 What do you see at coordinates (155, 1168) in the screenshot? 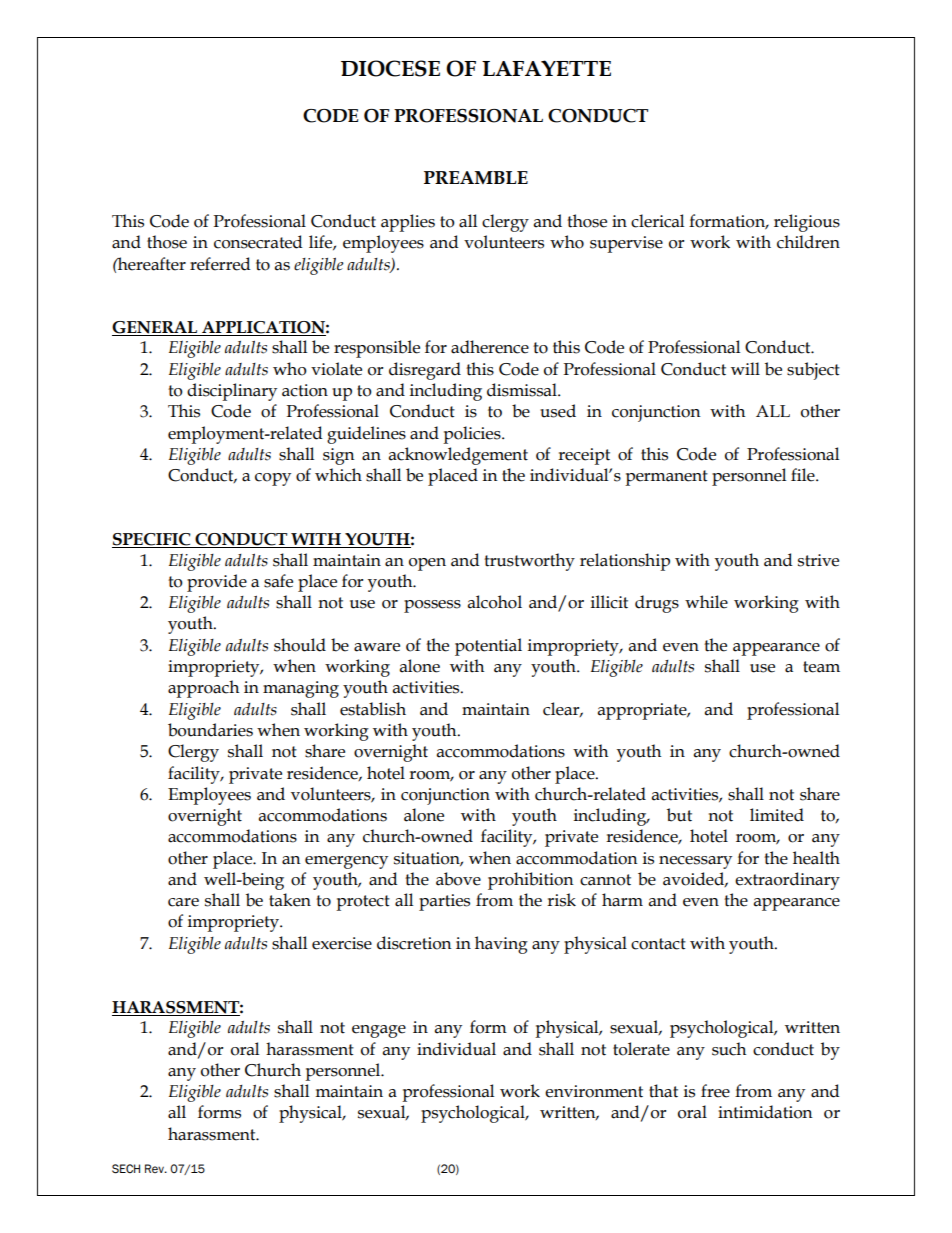
I see `Rev` at bounding box center [155, 1168].
